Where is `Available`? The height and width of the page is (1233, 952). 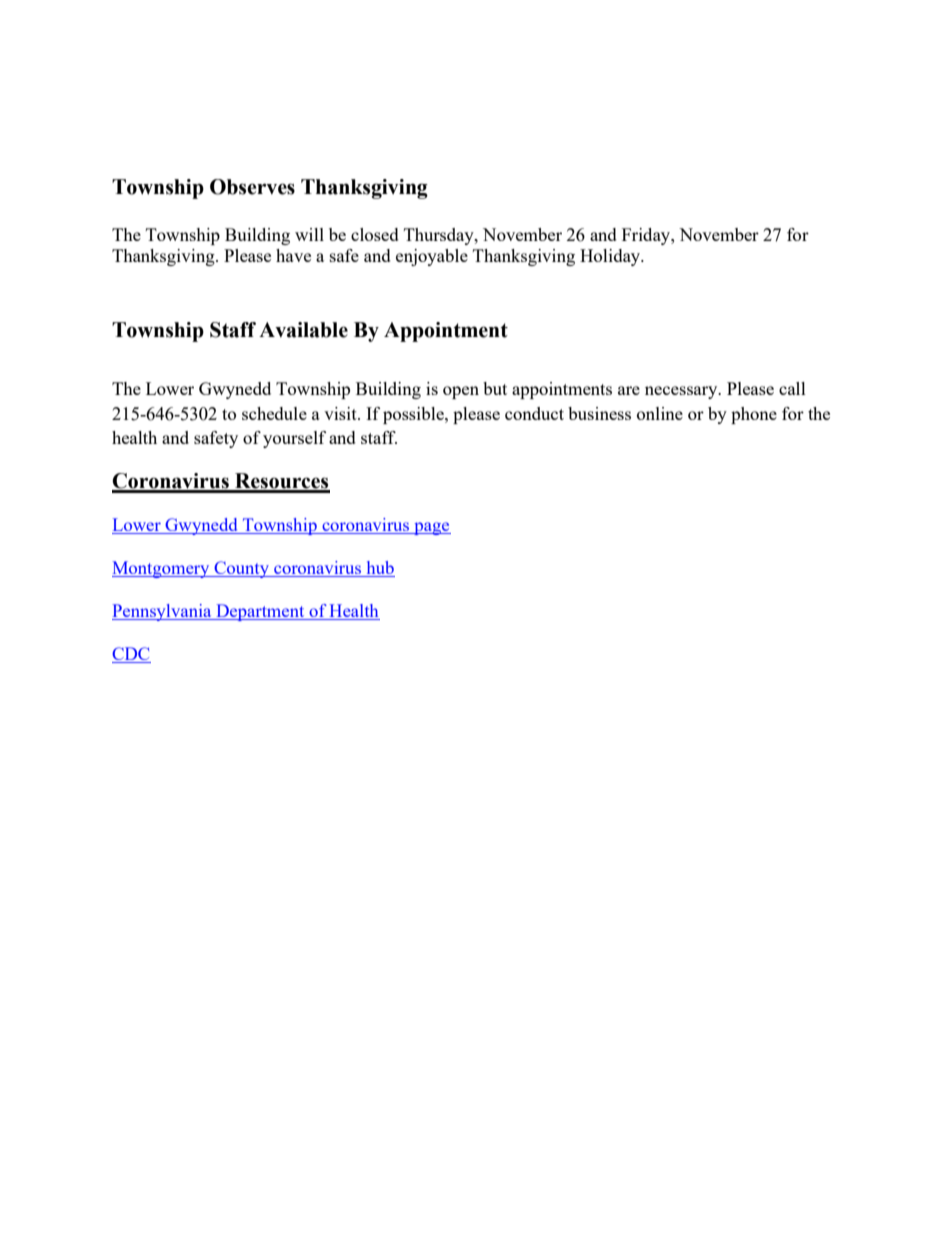
Available is located at coordinates (303, 330).
